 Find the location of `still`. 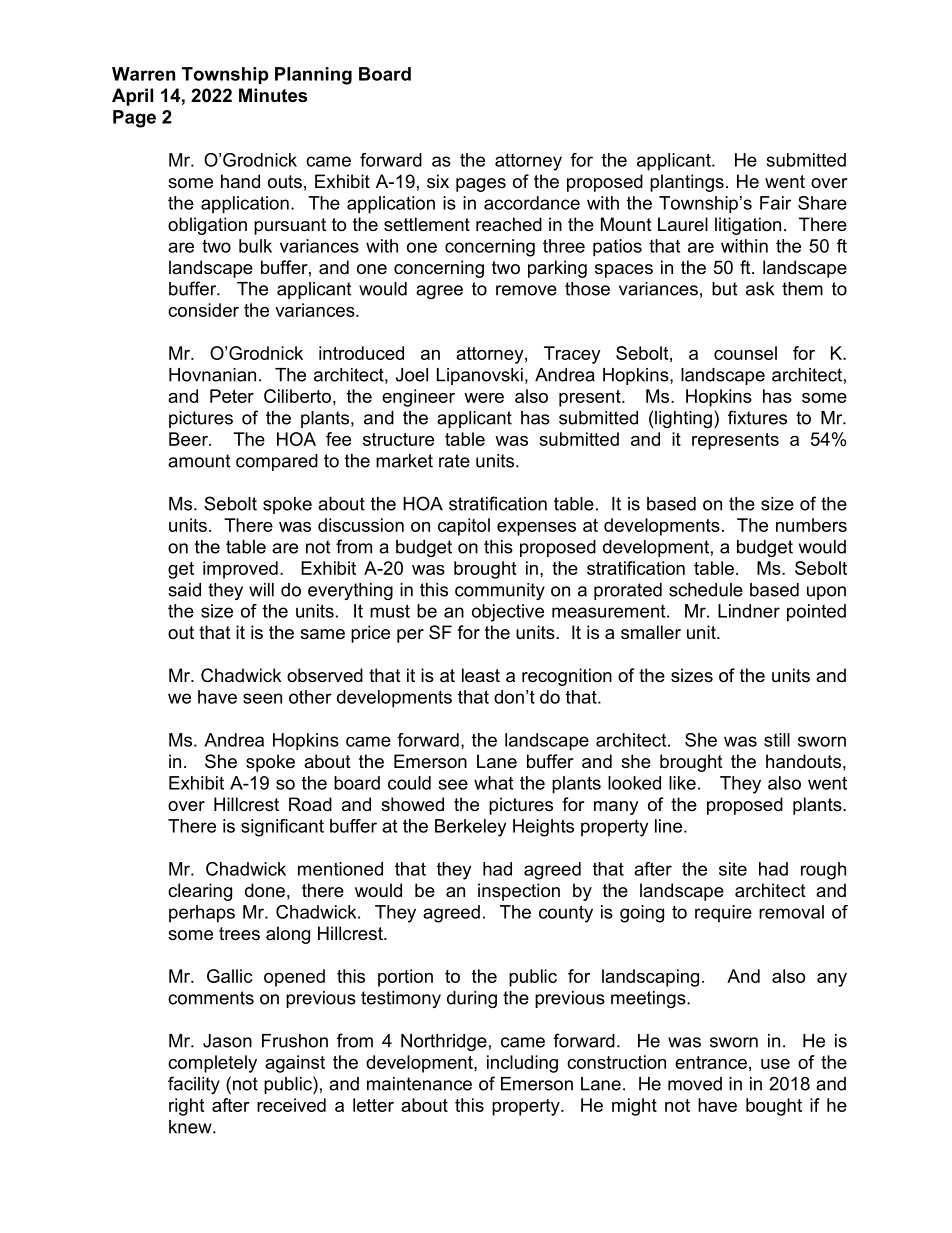

still is located at coordinates (777, 740).
